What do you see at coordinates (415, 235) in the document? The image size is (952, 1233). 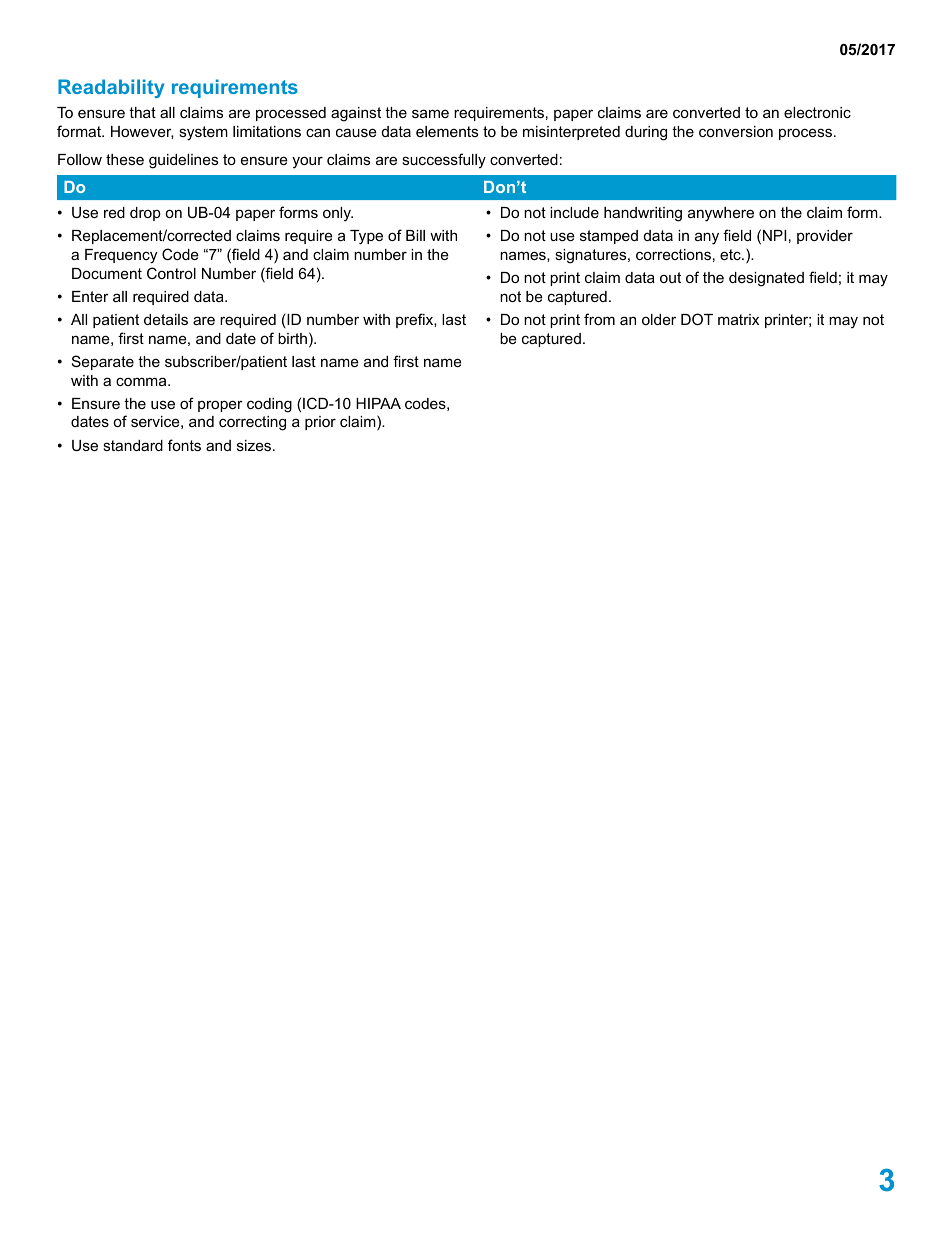 I see `Bill` at bounding box center [415, 235].
